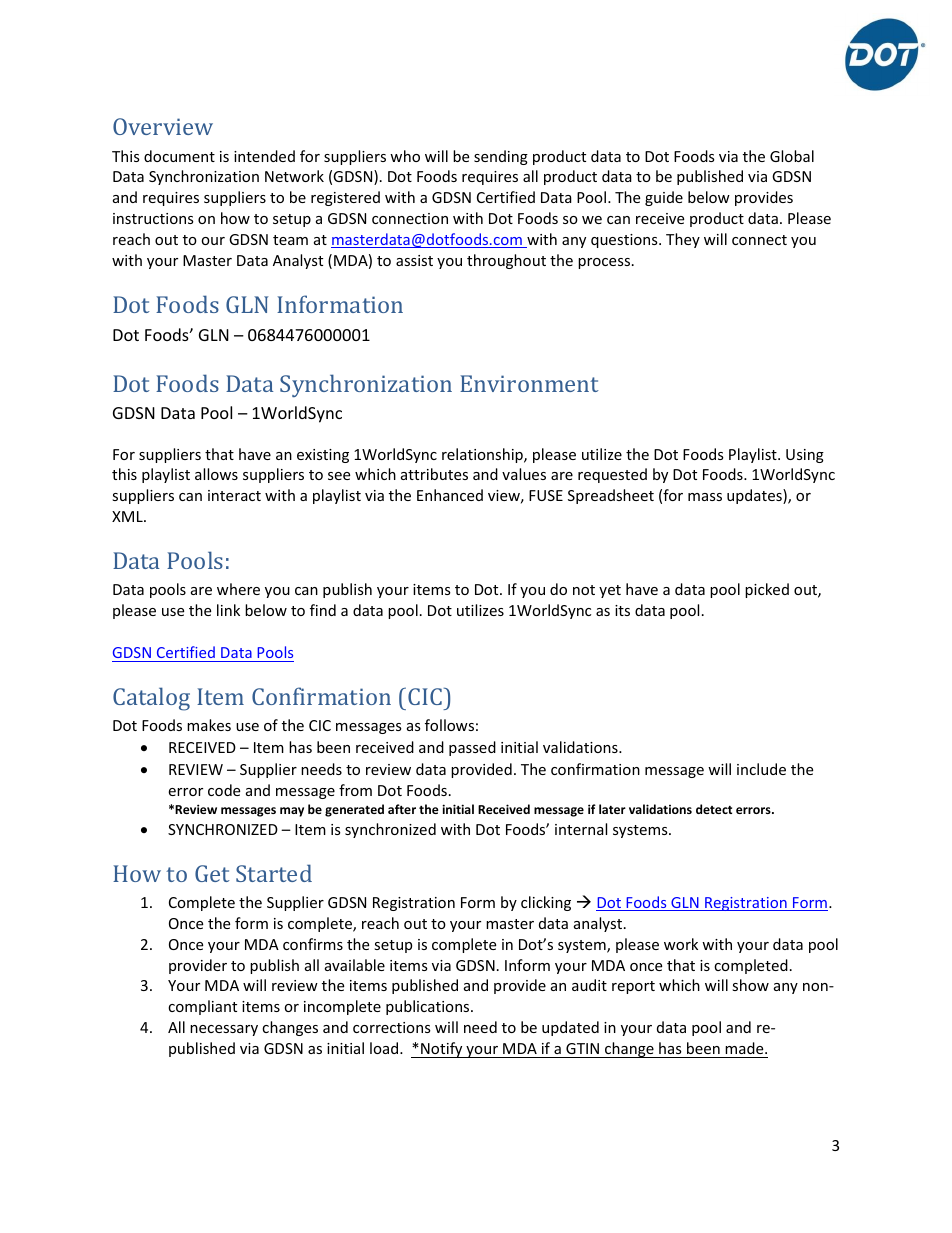 This page has width=952, height=1233. What do you see at coordinates (228, 610) in the page?
I see `link` at bounding box center [228, 610].
